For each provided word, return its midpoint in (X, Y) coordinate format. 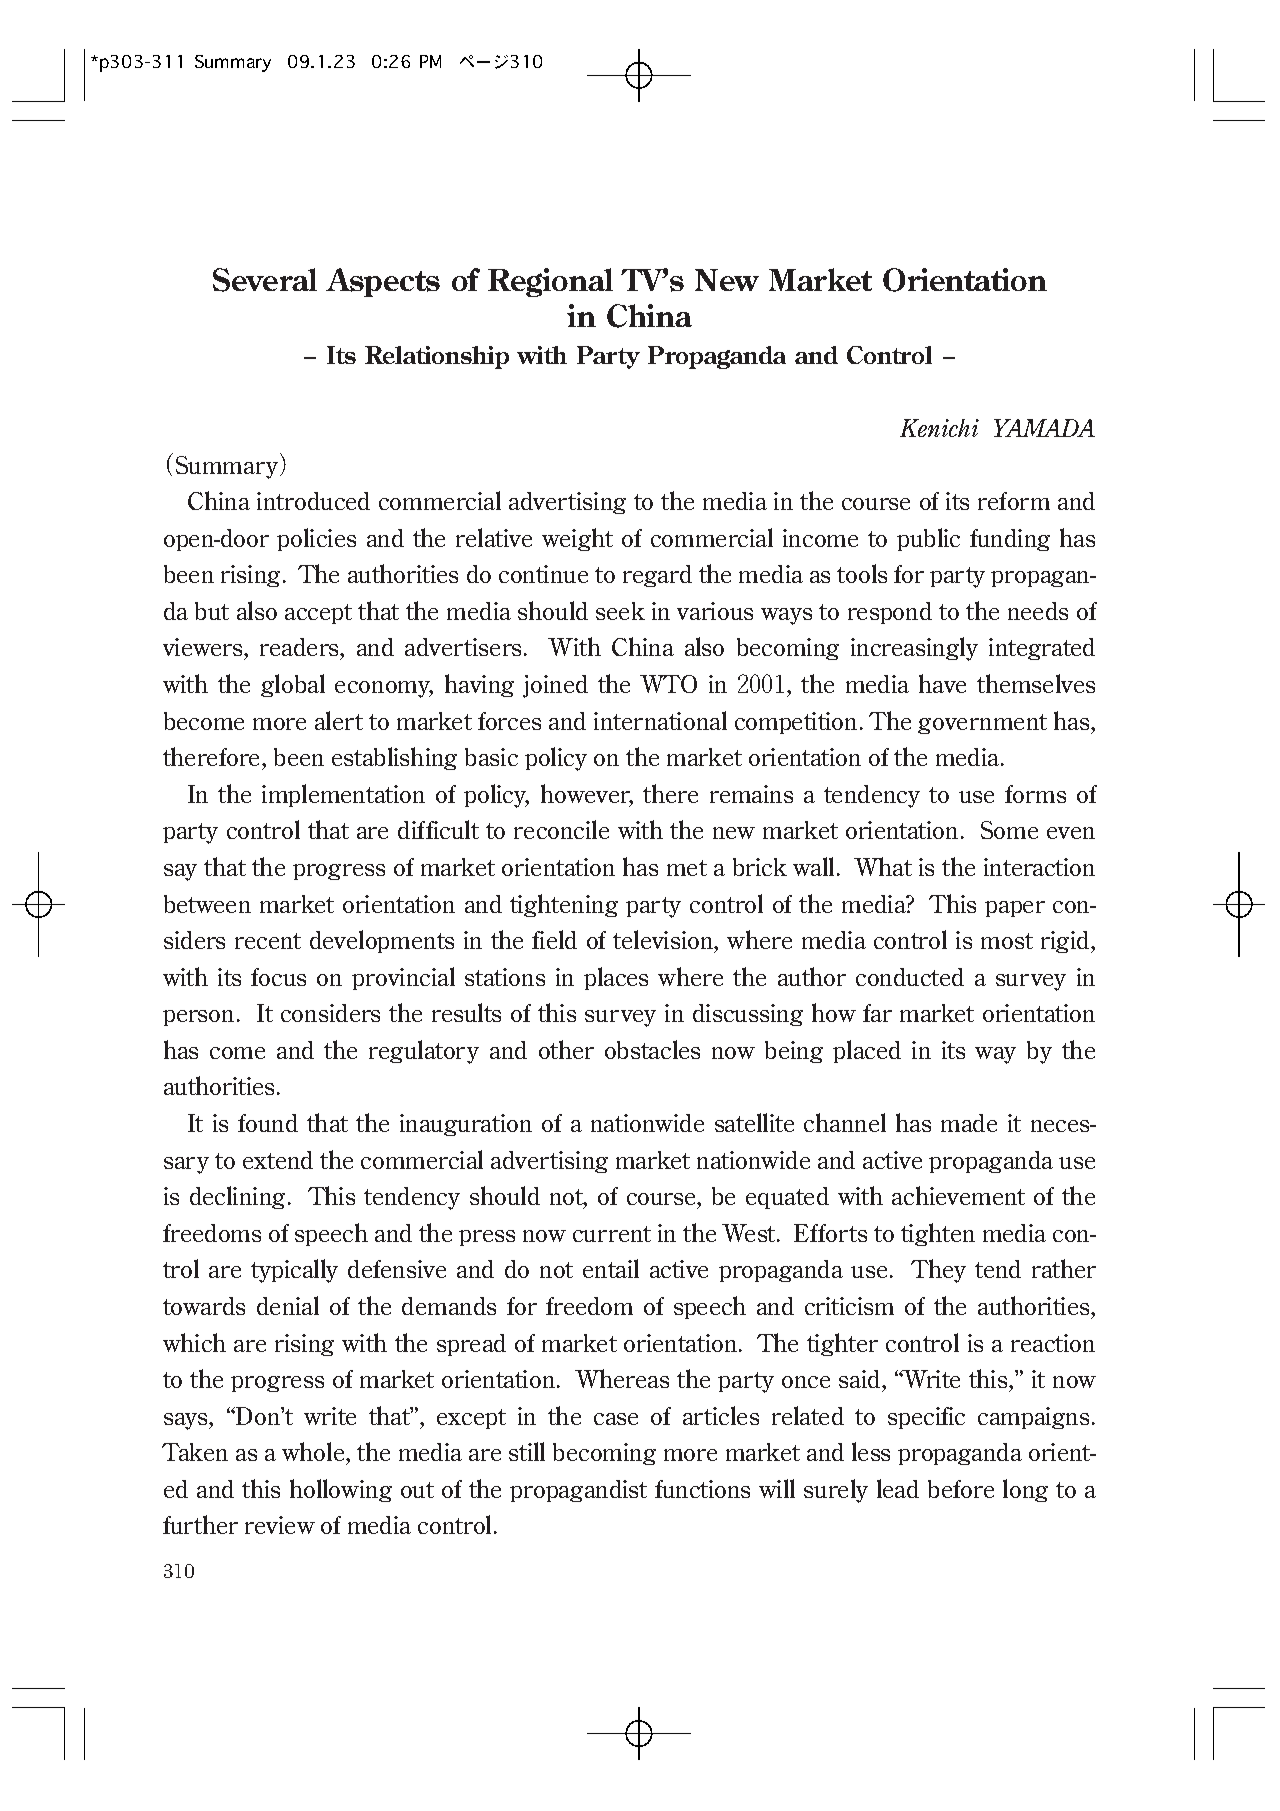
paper (1015, 909)
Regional (550, 282)
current (612, 1234)
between (207, 904)
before (961, 1489)
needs (1038, 611)
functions (702, 1489)
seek (620, 611)
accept (318, 614)
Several (265, 280)
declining (237, 1197)
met (687, 868)
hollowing (341, 1490)
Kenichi (939, 428)
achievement (958, 1195)
